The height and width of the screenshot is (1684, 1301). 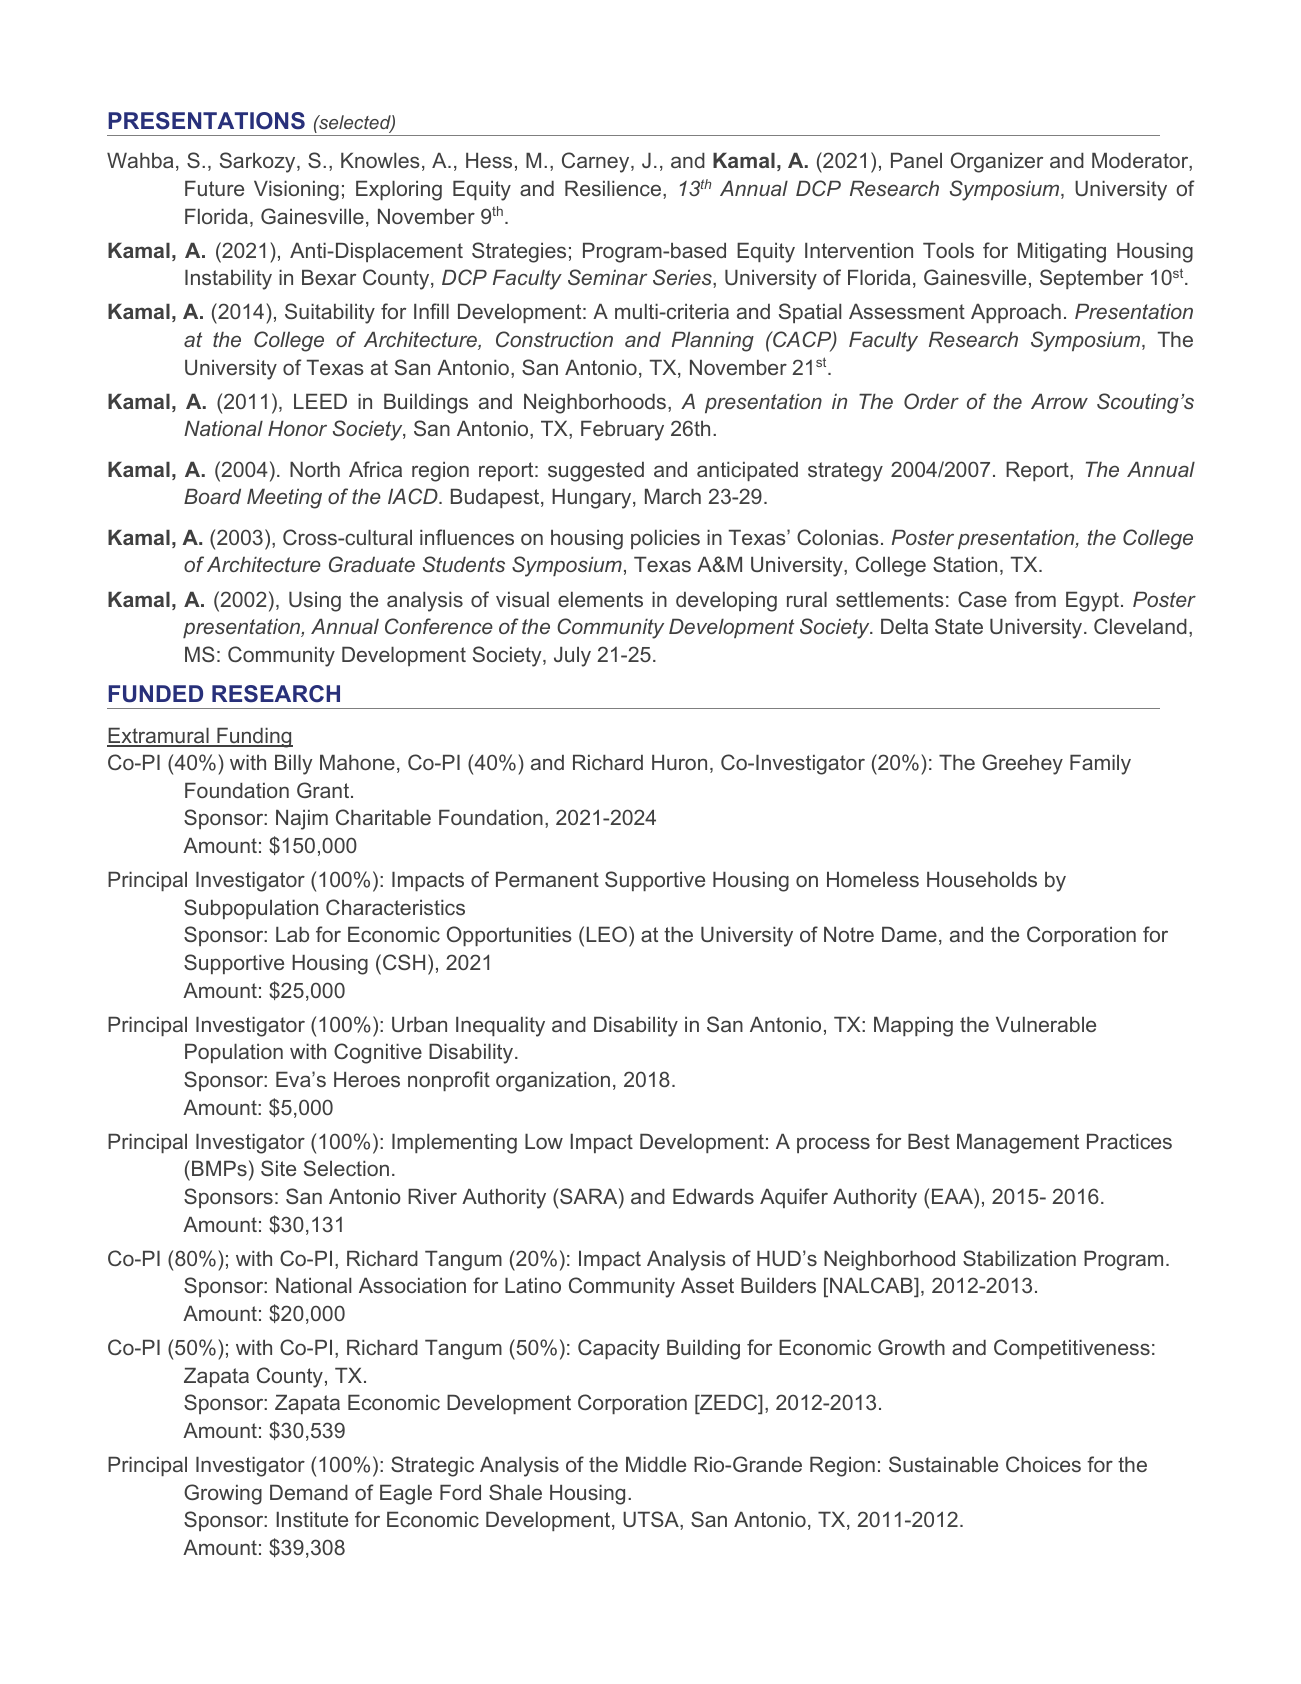 I want to click on Grant, so click(x=324, y=790).
